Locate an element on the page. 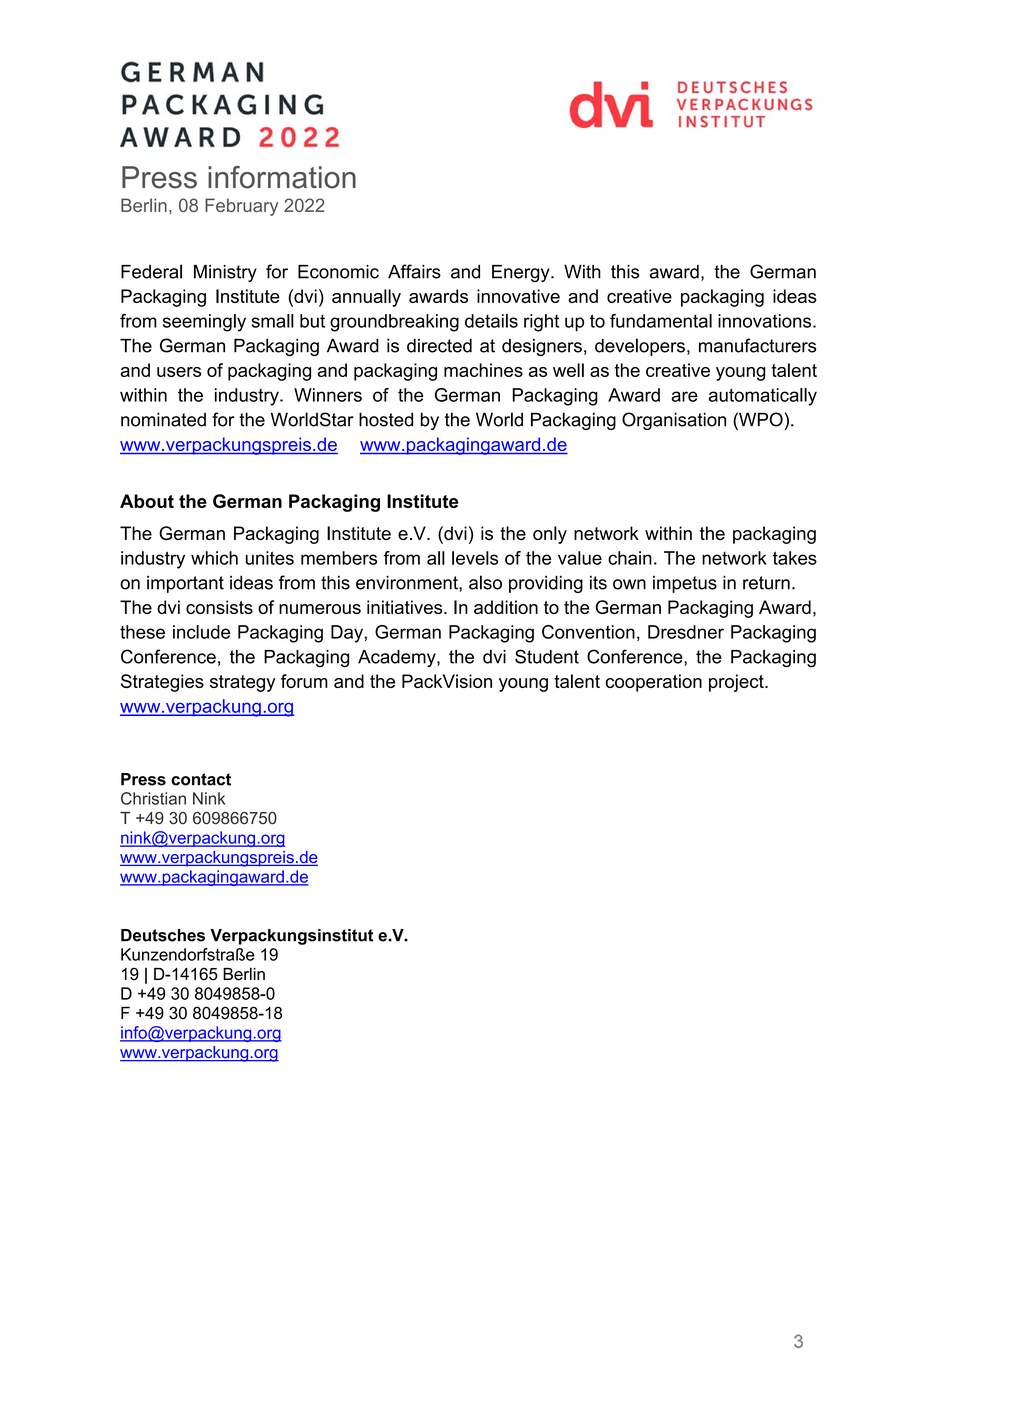  February is located at coordinates (241, 207).
